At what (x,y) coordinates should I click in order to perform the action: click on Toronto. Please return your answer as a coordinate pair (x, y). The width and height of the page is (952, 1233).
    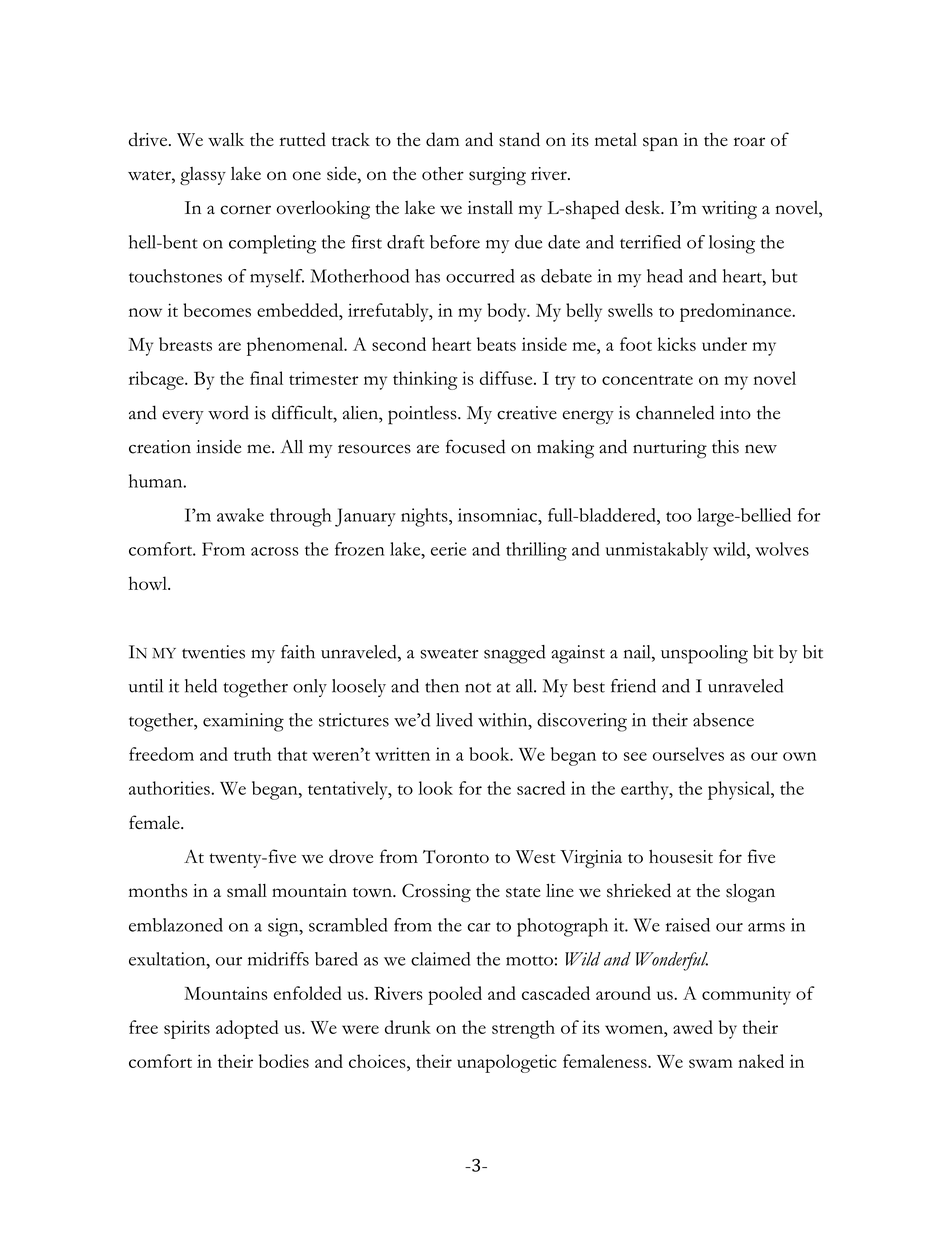
    Looking at the image, I should click on (456, 857).
